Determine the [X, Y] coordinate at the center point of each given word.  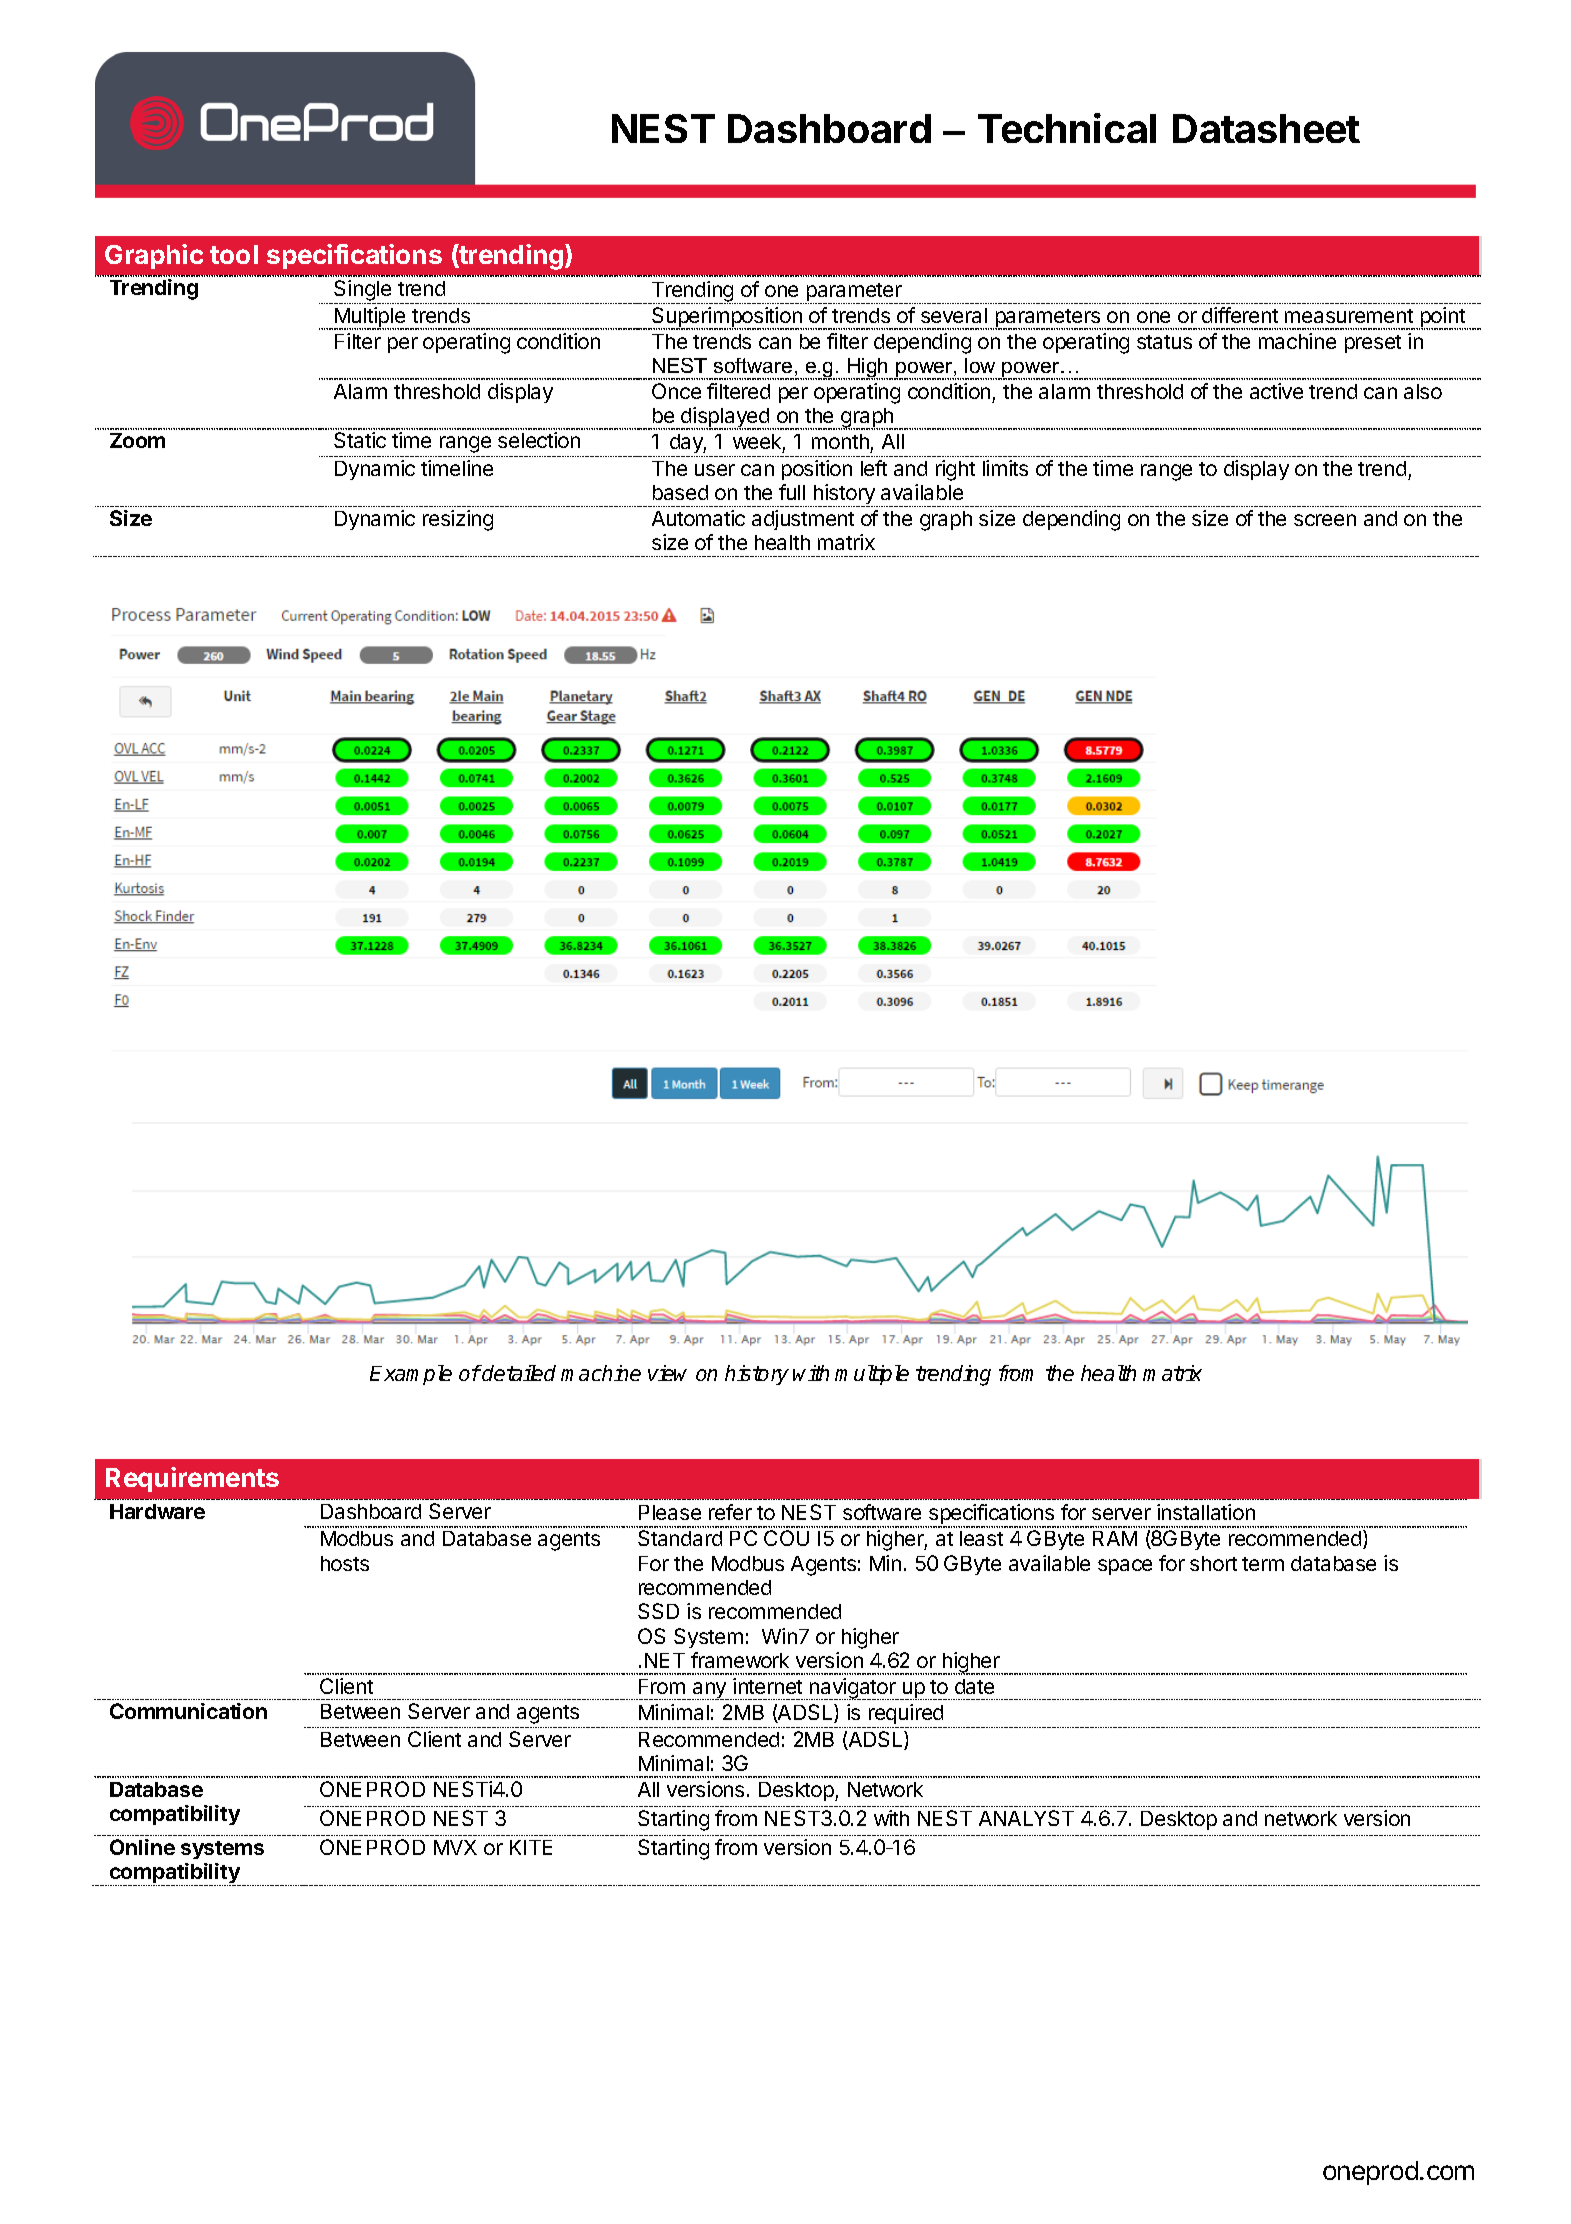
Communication [188, 1711]
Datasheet [1266, 128]
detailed [518, 1373]
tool [234, 254]
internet [767, 1686]
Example [411, 1375]
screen [1325, 520]
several [954, 315]
